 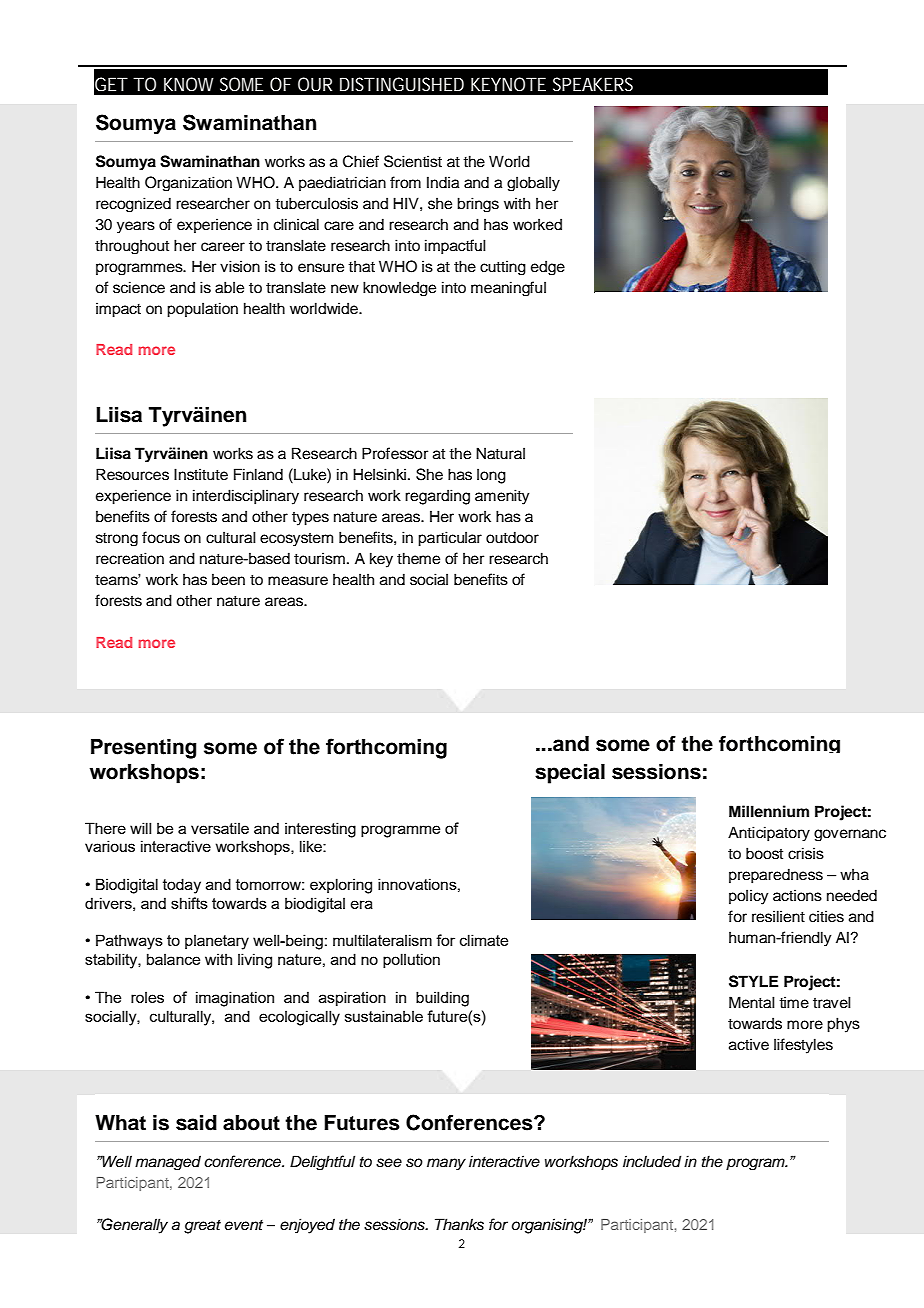 I want to click on special, so click(x=570, y=774).
